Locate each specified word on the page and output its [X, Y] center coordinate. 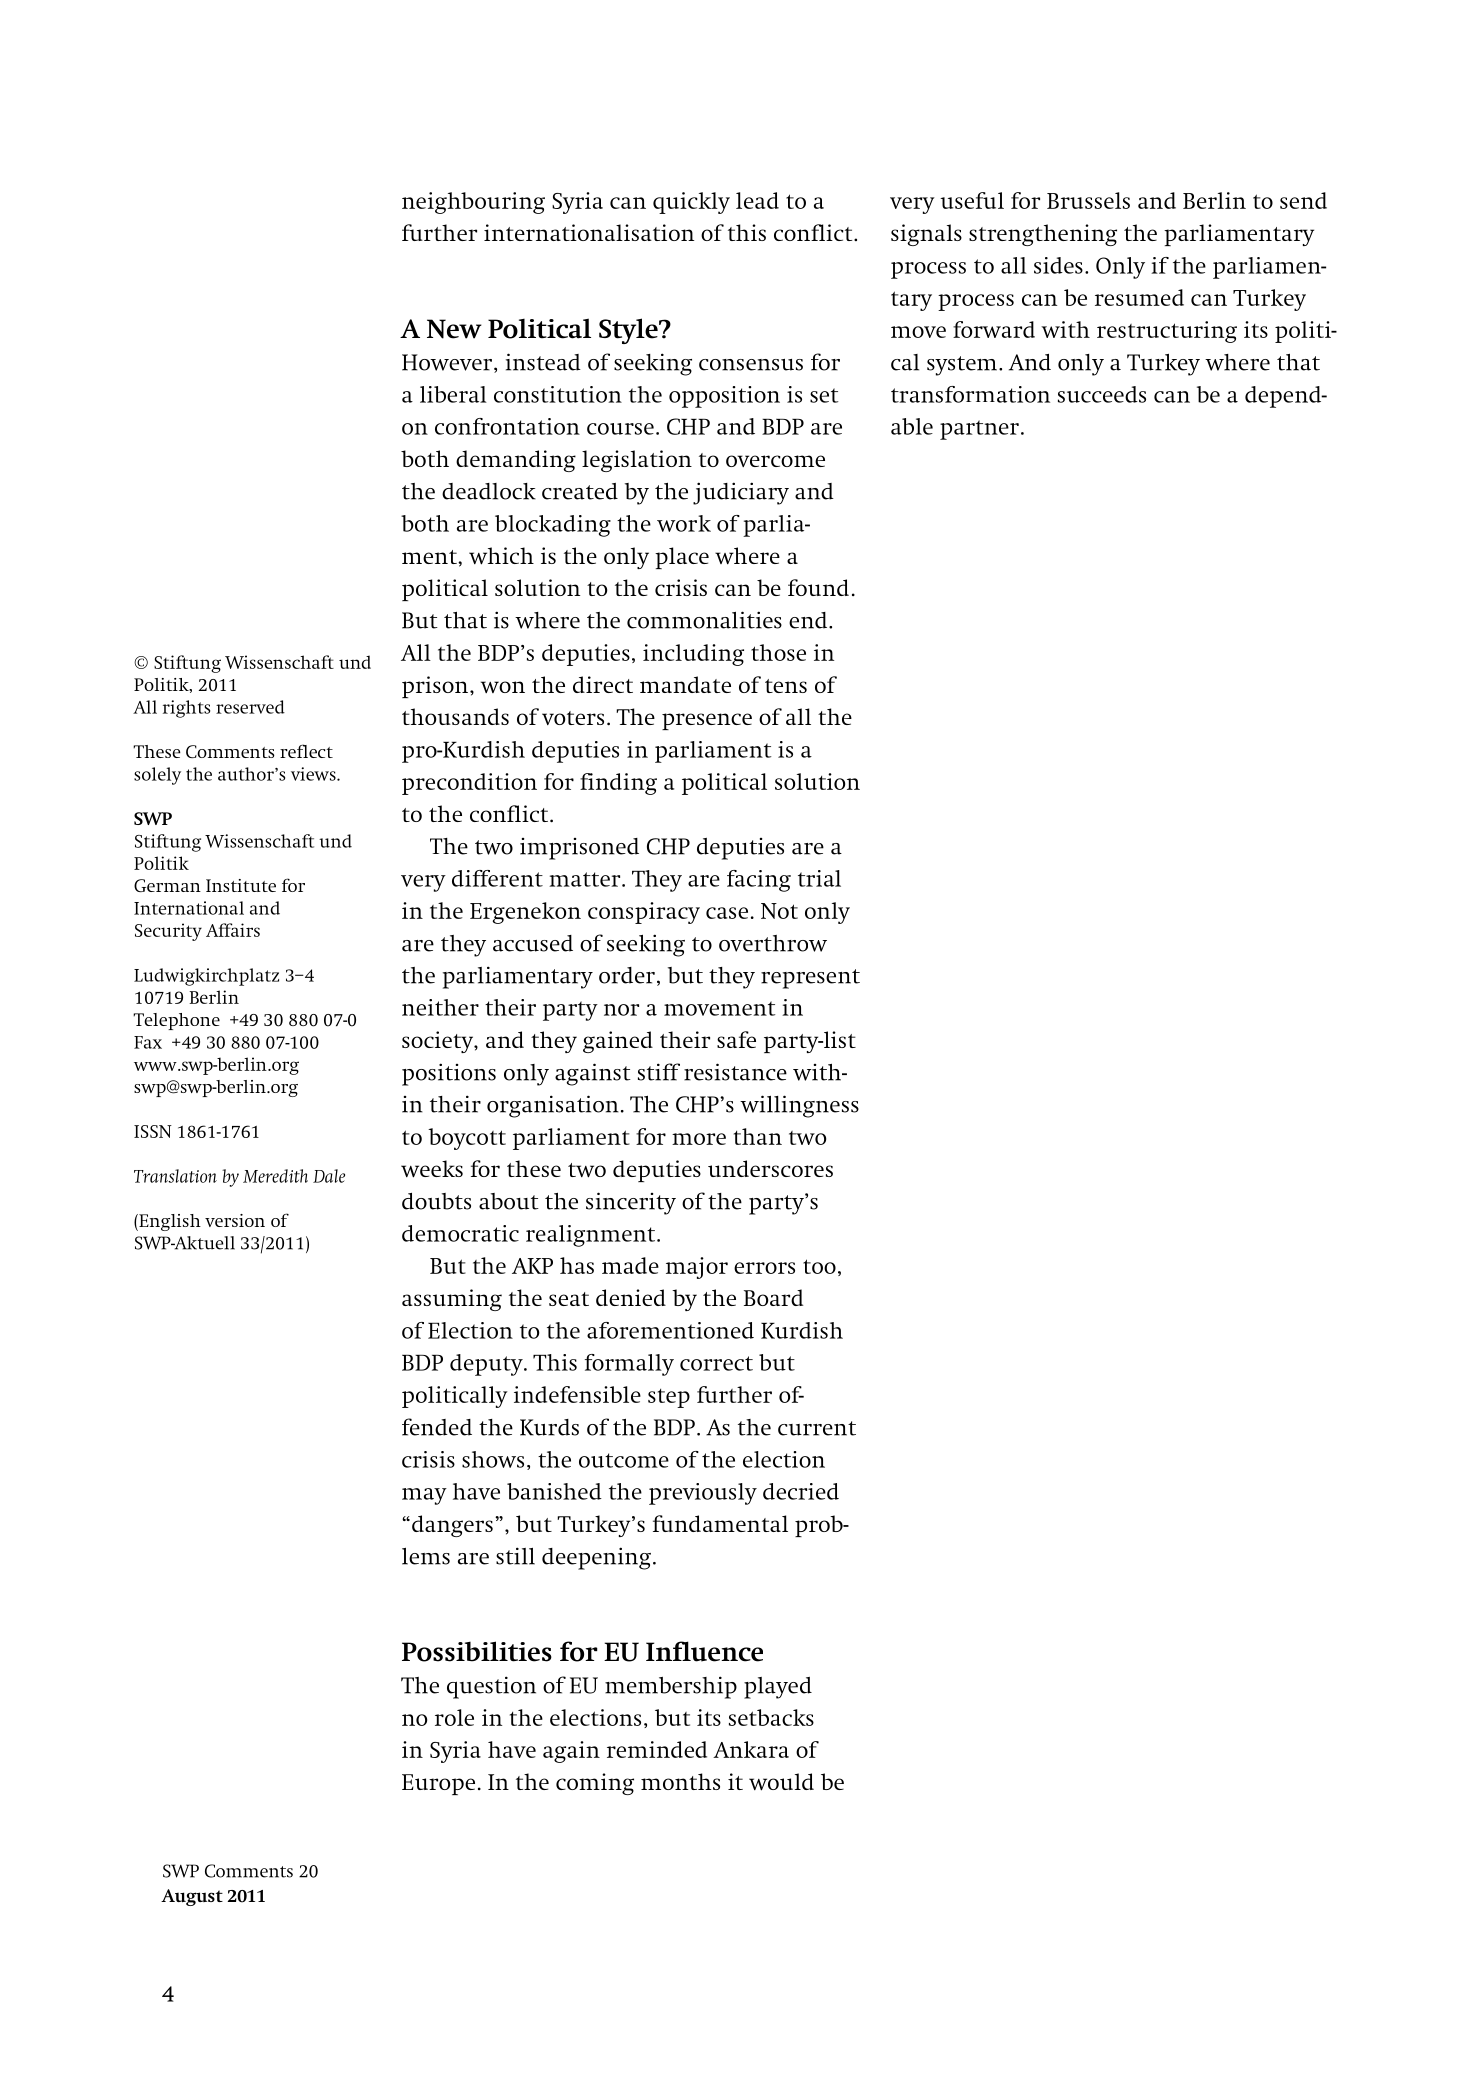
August [192, 1897]
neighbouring [473, 203]
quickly [691, 203]
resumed [1139, 297]
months [680, 1781]
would [781, 1782]
